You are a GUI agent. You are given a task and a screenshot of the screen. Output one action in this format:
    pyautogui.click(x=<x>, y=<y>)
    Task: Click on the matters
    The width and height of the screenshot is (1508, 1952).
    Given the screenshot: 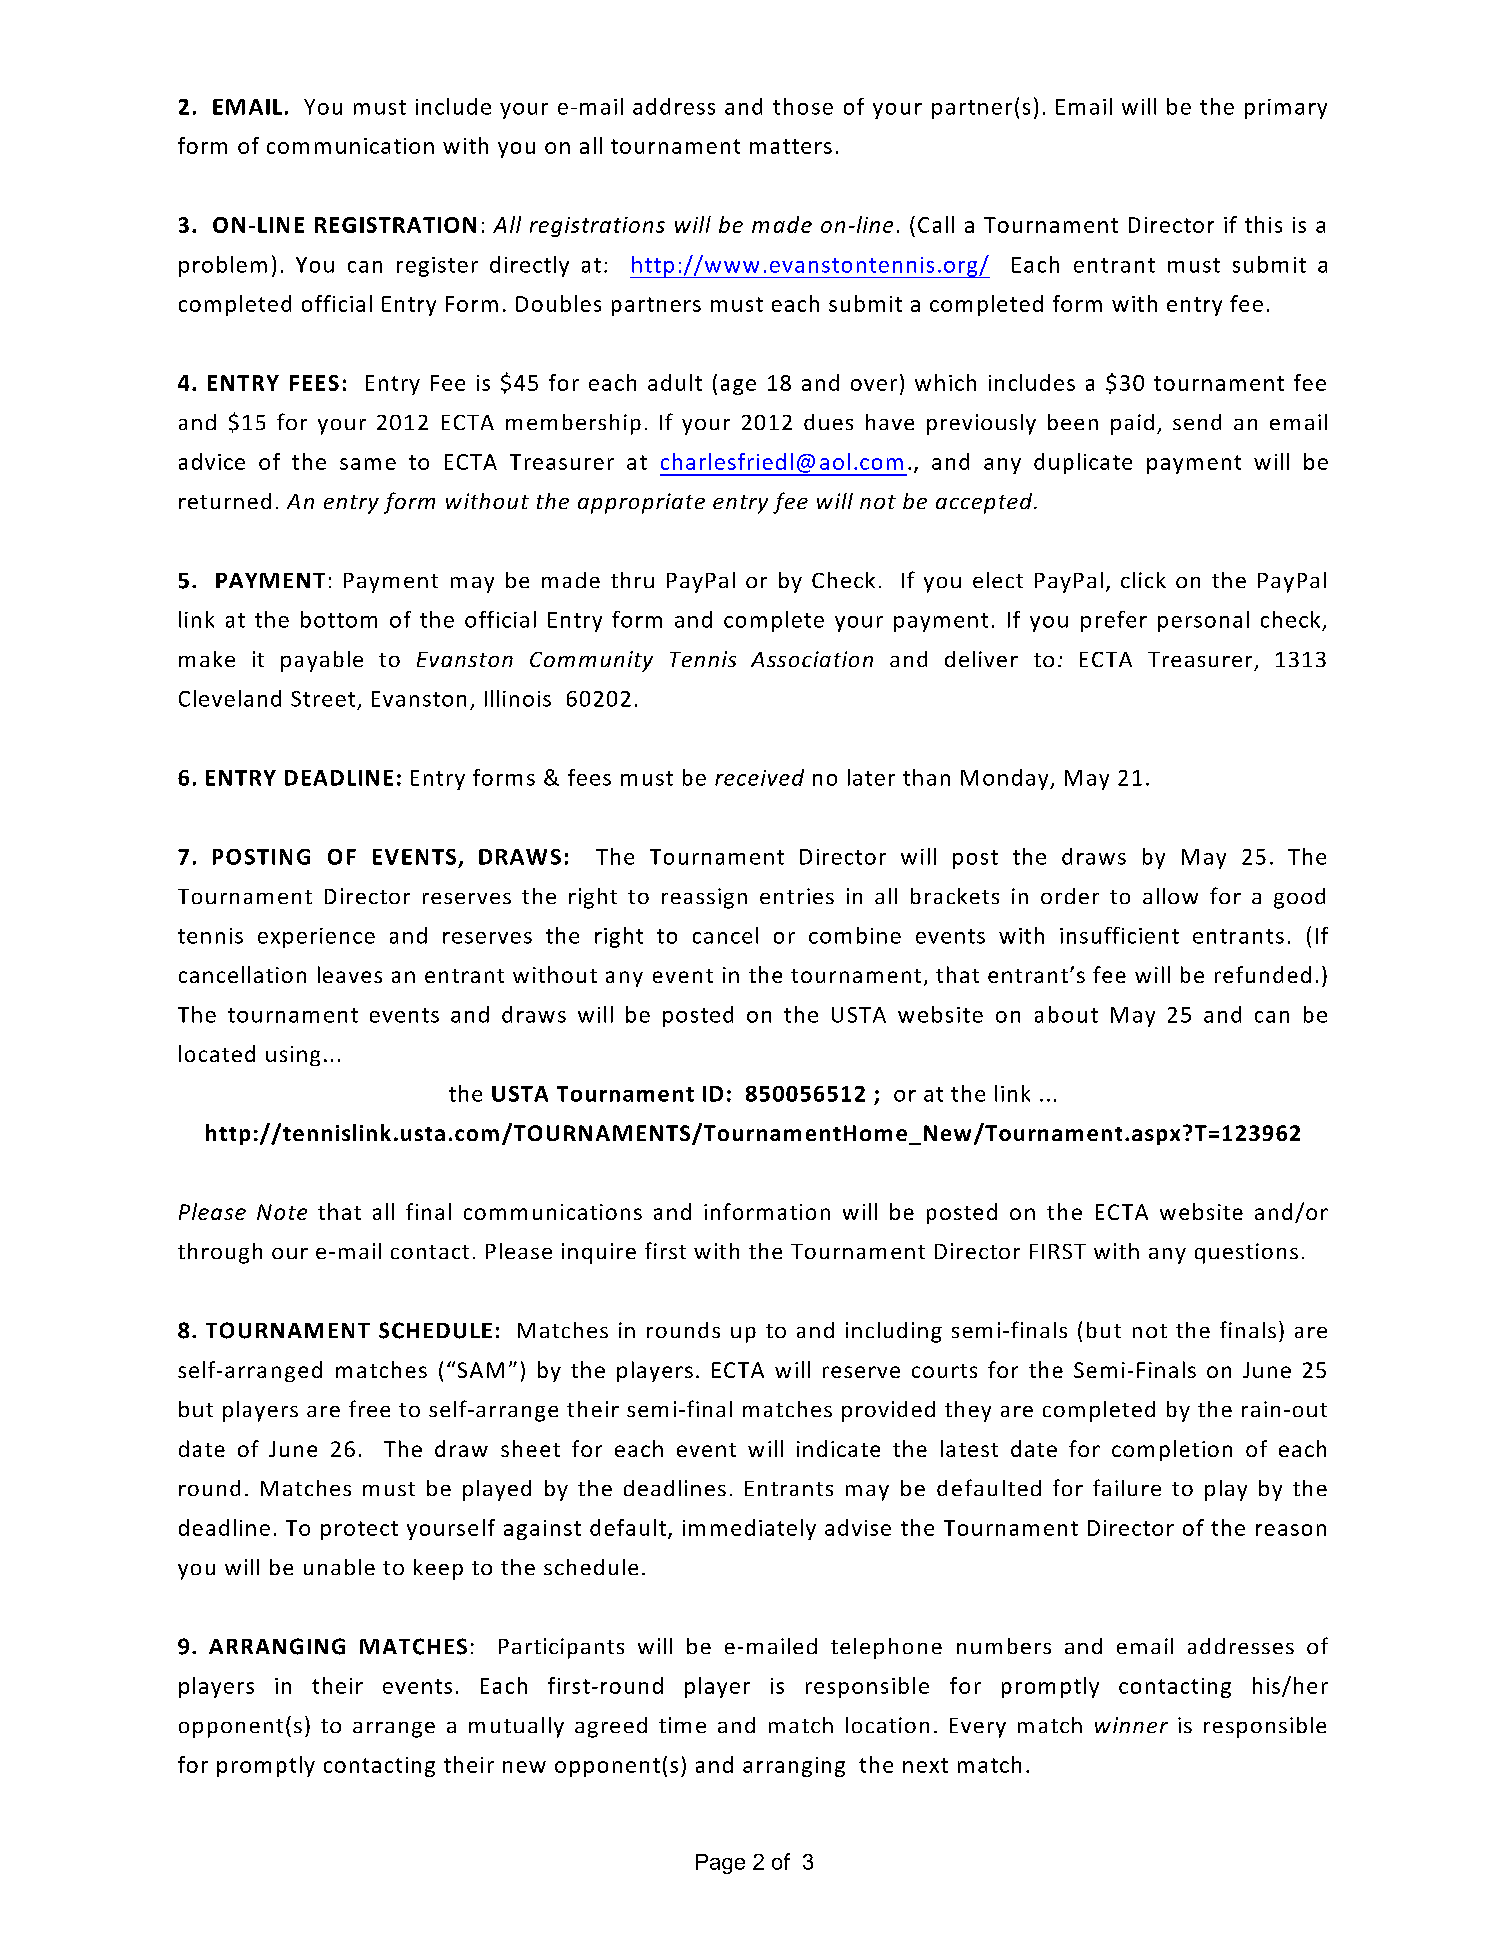 What is the action you would take?
    pyautogui.click(x=791, y=146)
